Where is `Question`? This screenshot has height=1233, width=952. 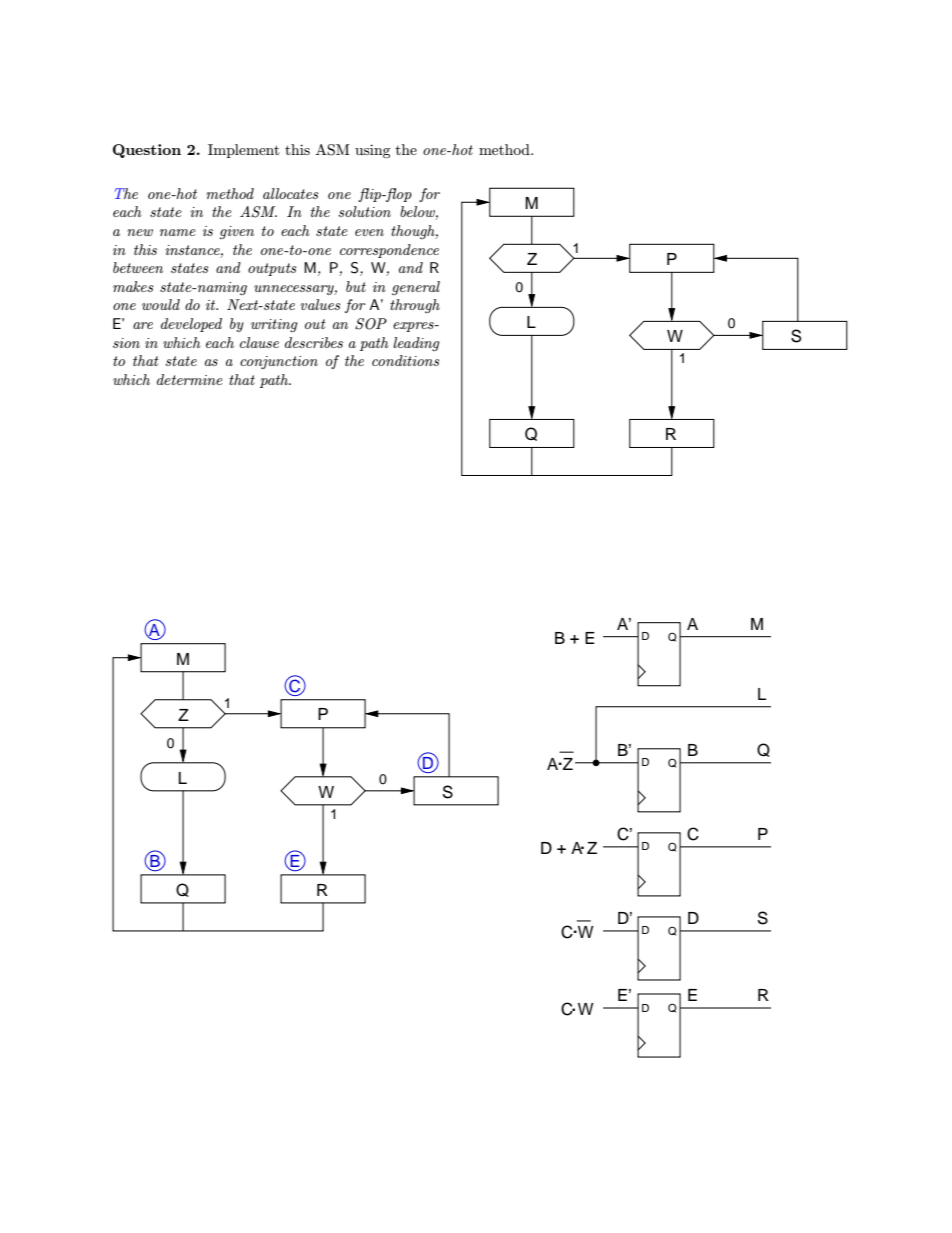
Question is located at coordinates (147, 151).
